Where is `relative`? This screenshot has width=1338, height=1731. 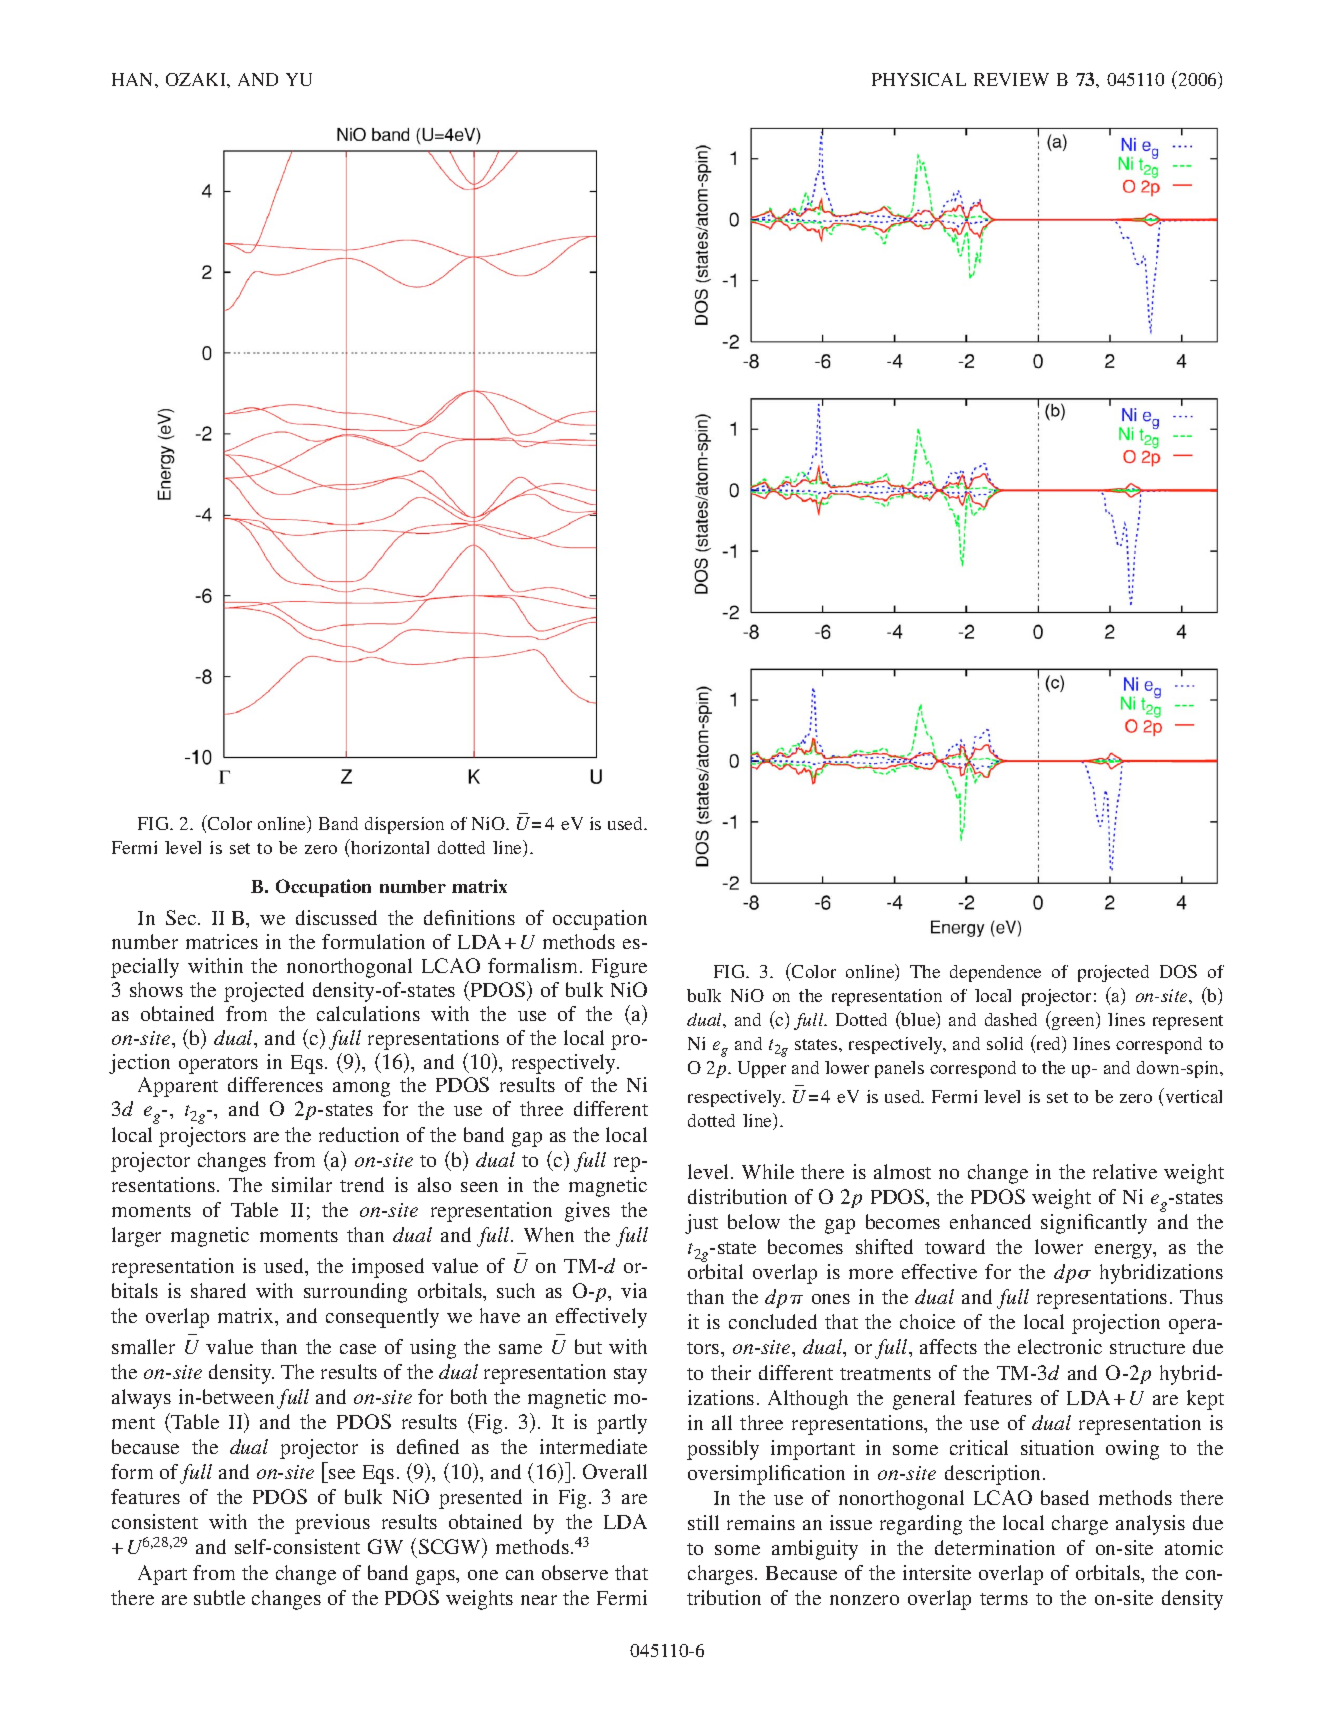
relative is located at coordinates (1125, 1171).
